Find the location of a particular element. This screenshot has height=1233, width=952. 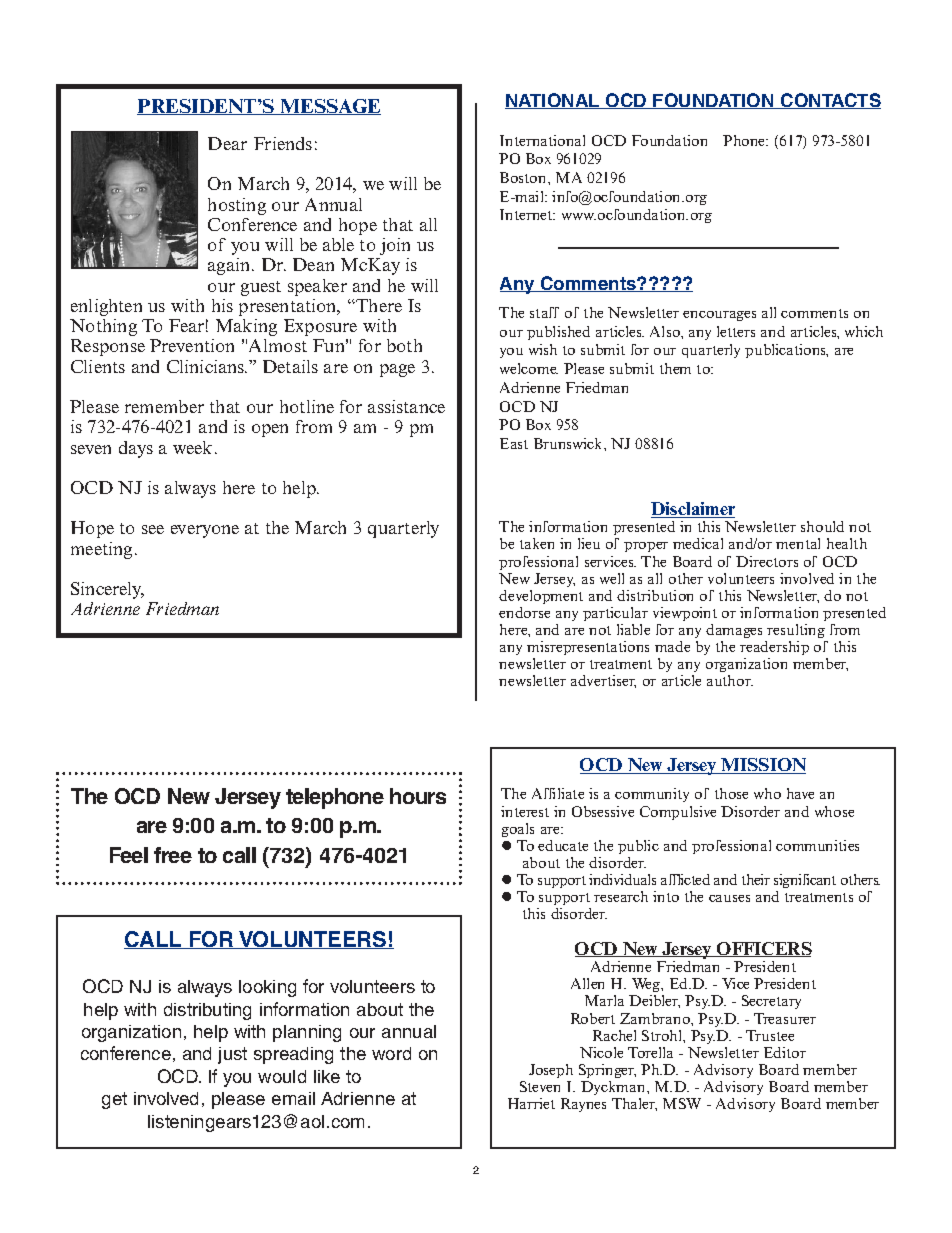

endorse is located at coordinates (524, 612).
